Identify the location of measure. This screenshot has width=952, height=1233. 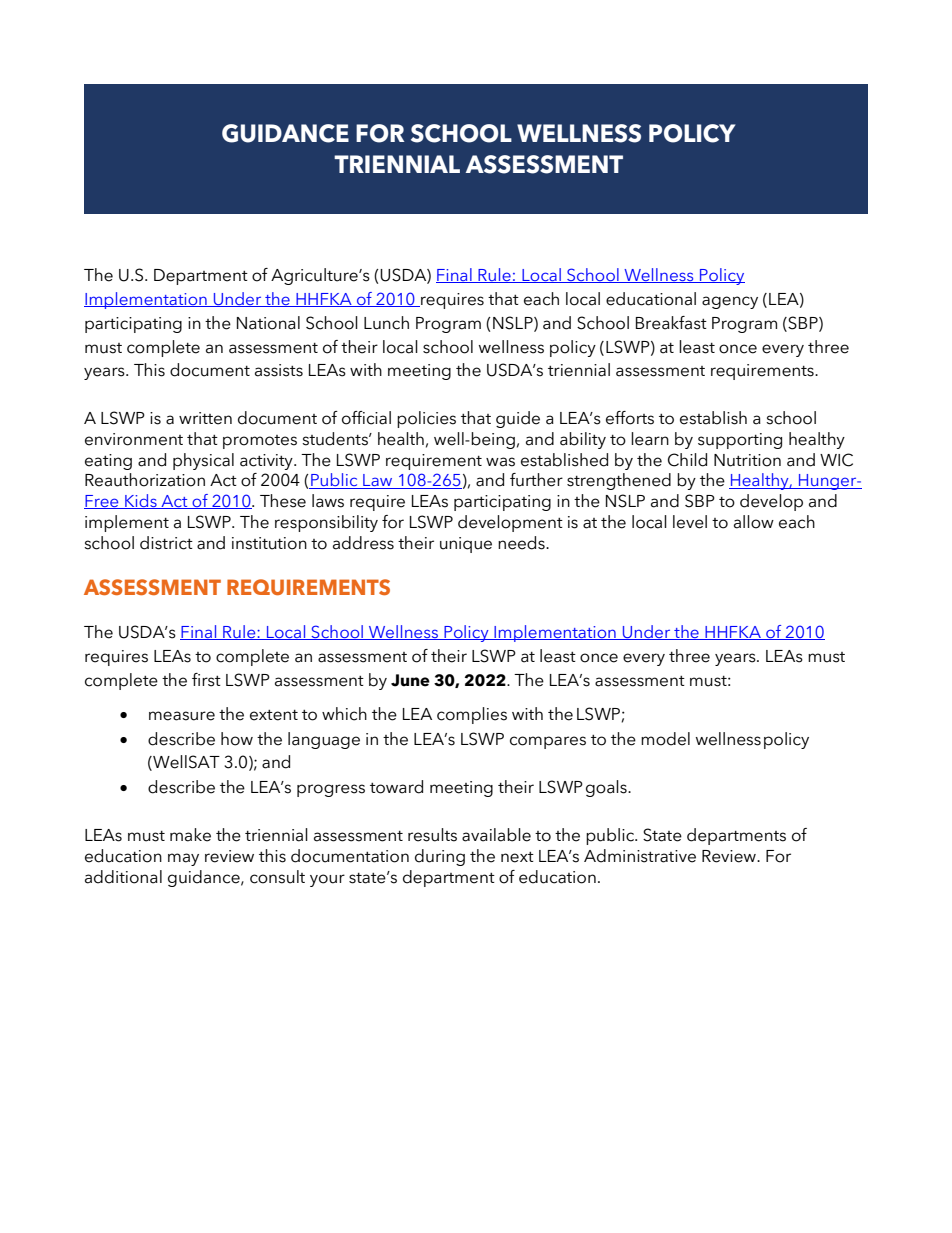
(182, 716).
